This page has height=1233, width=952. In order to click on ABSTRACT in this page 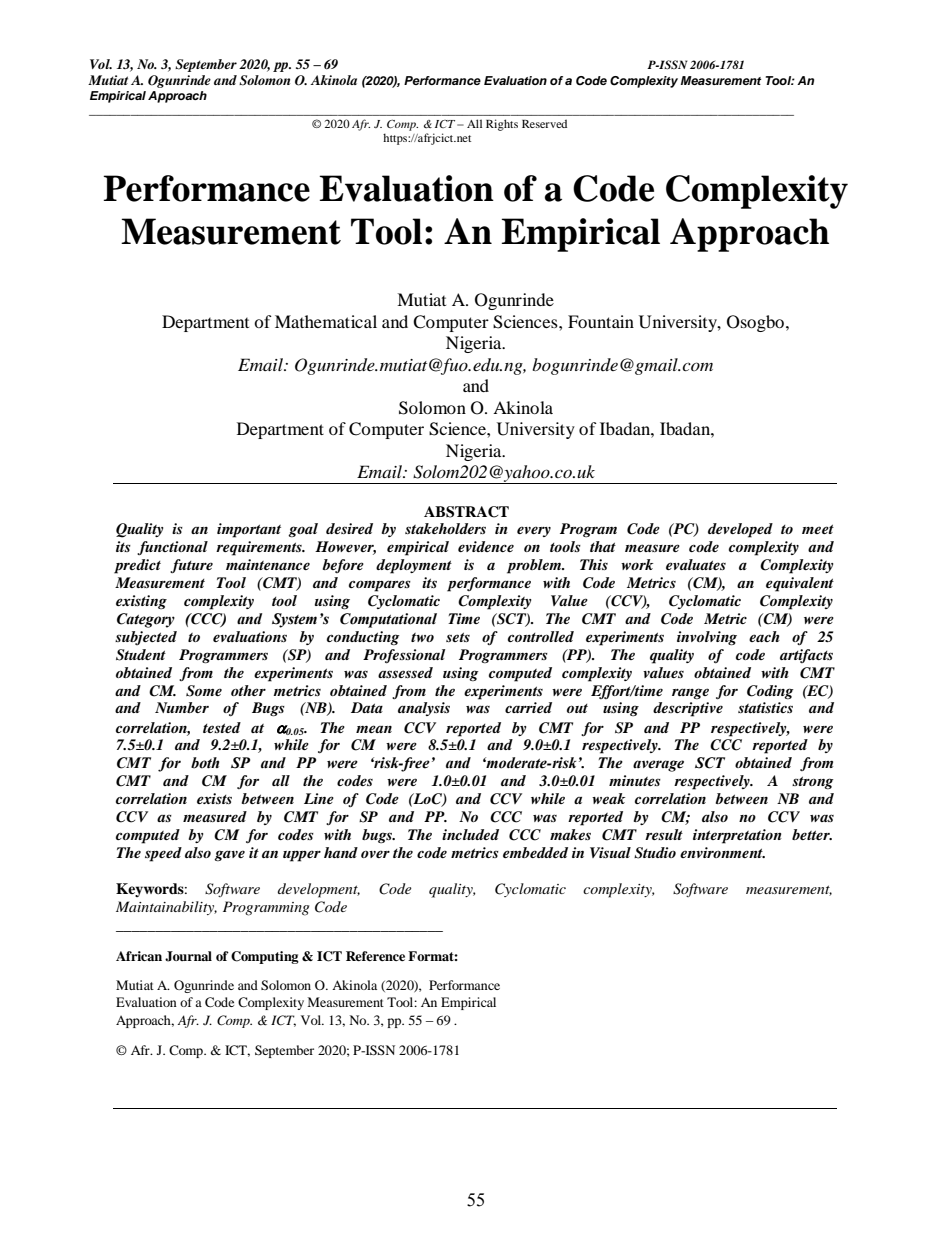, I will do `click(466, 512)`.
